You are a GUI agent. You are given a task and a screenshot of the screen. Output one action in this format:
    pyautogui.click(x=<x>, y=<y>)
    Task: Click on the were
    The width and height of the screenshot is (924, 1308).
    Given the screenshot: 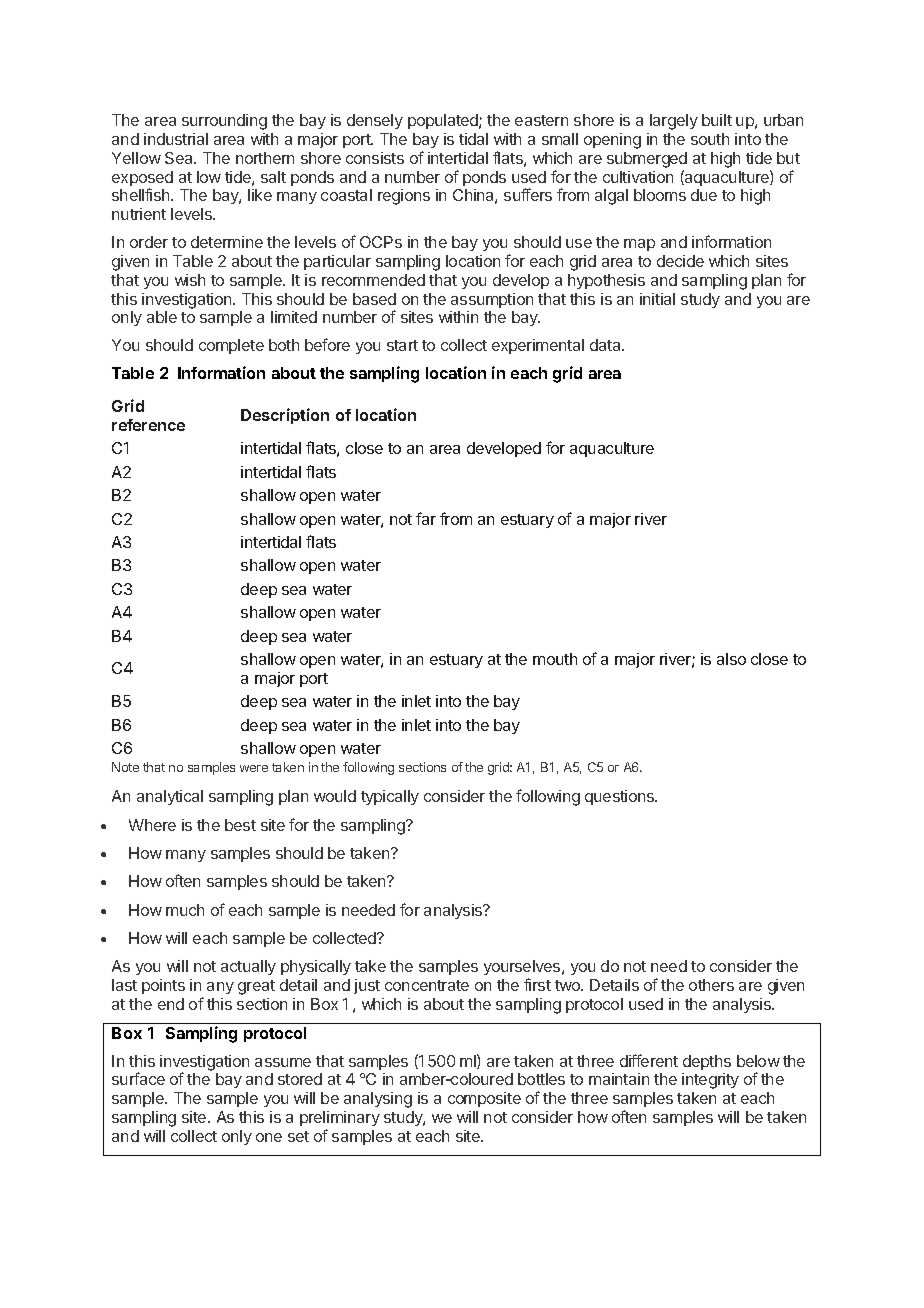 What is the action you would take?
    pyautogui.click(x=254, y=768)
